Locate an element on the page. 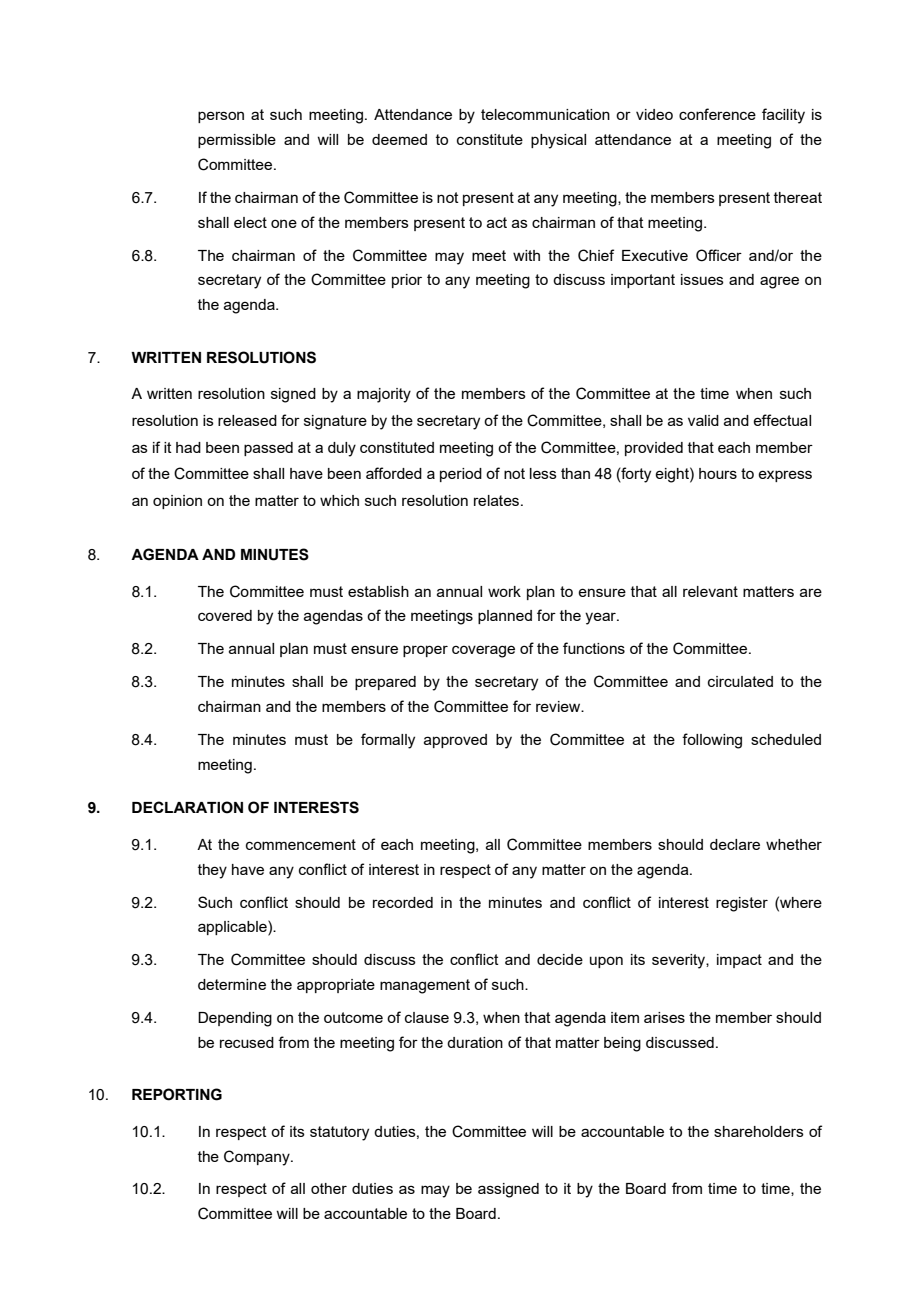 This image has width=924, height=1307. telecommunication is located at coordinates (545, 114).
